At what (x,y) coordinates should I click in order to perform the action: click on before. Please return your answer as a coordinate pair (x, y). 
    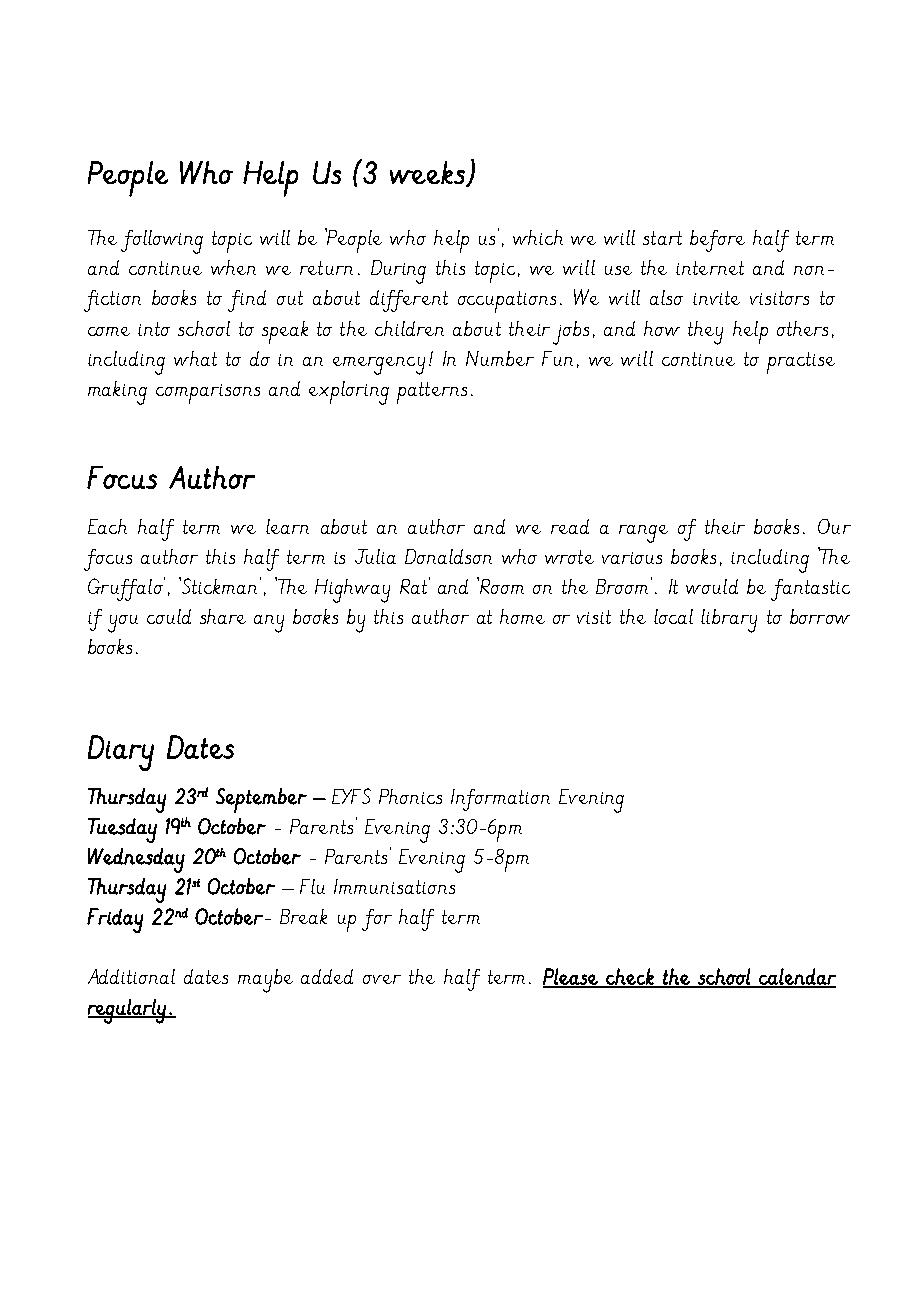
    Looking at the image, I should click on (717, 241).
